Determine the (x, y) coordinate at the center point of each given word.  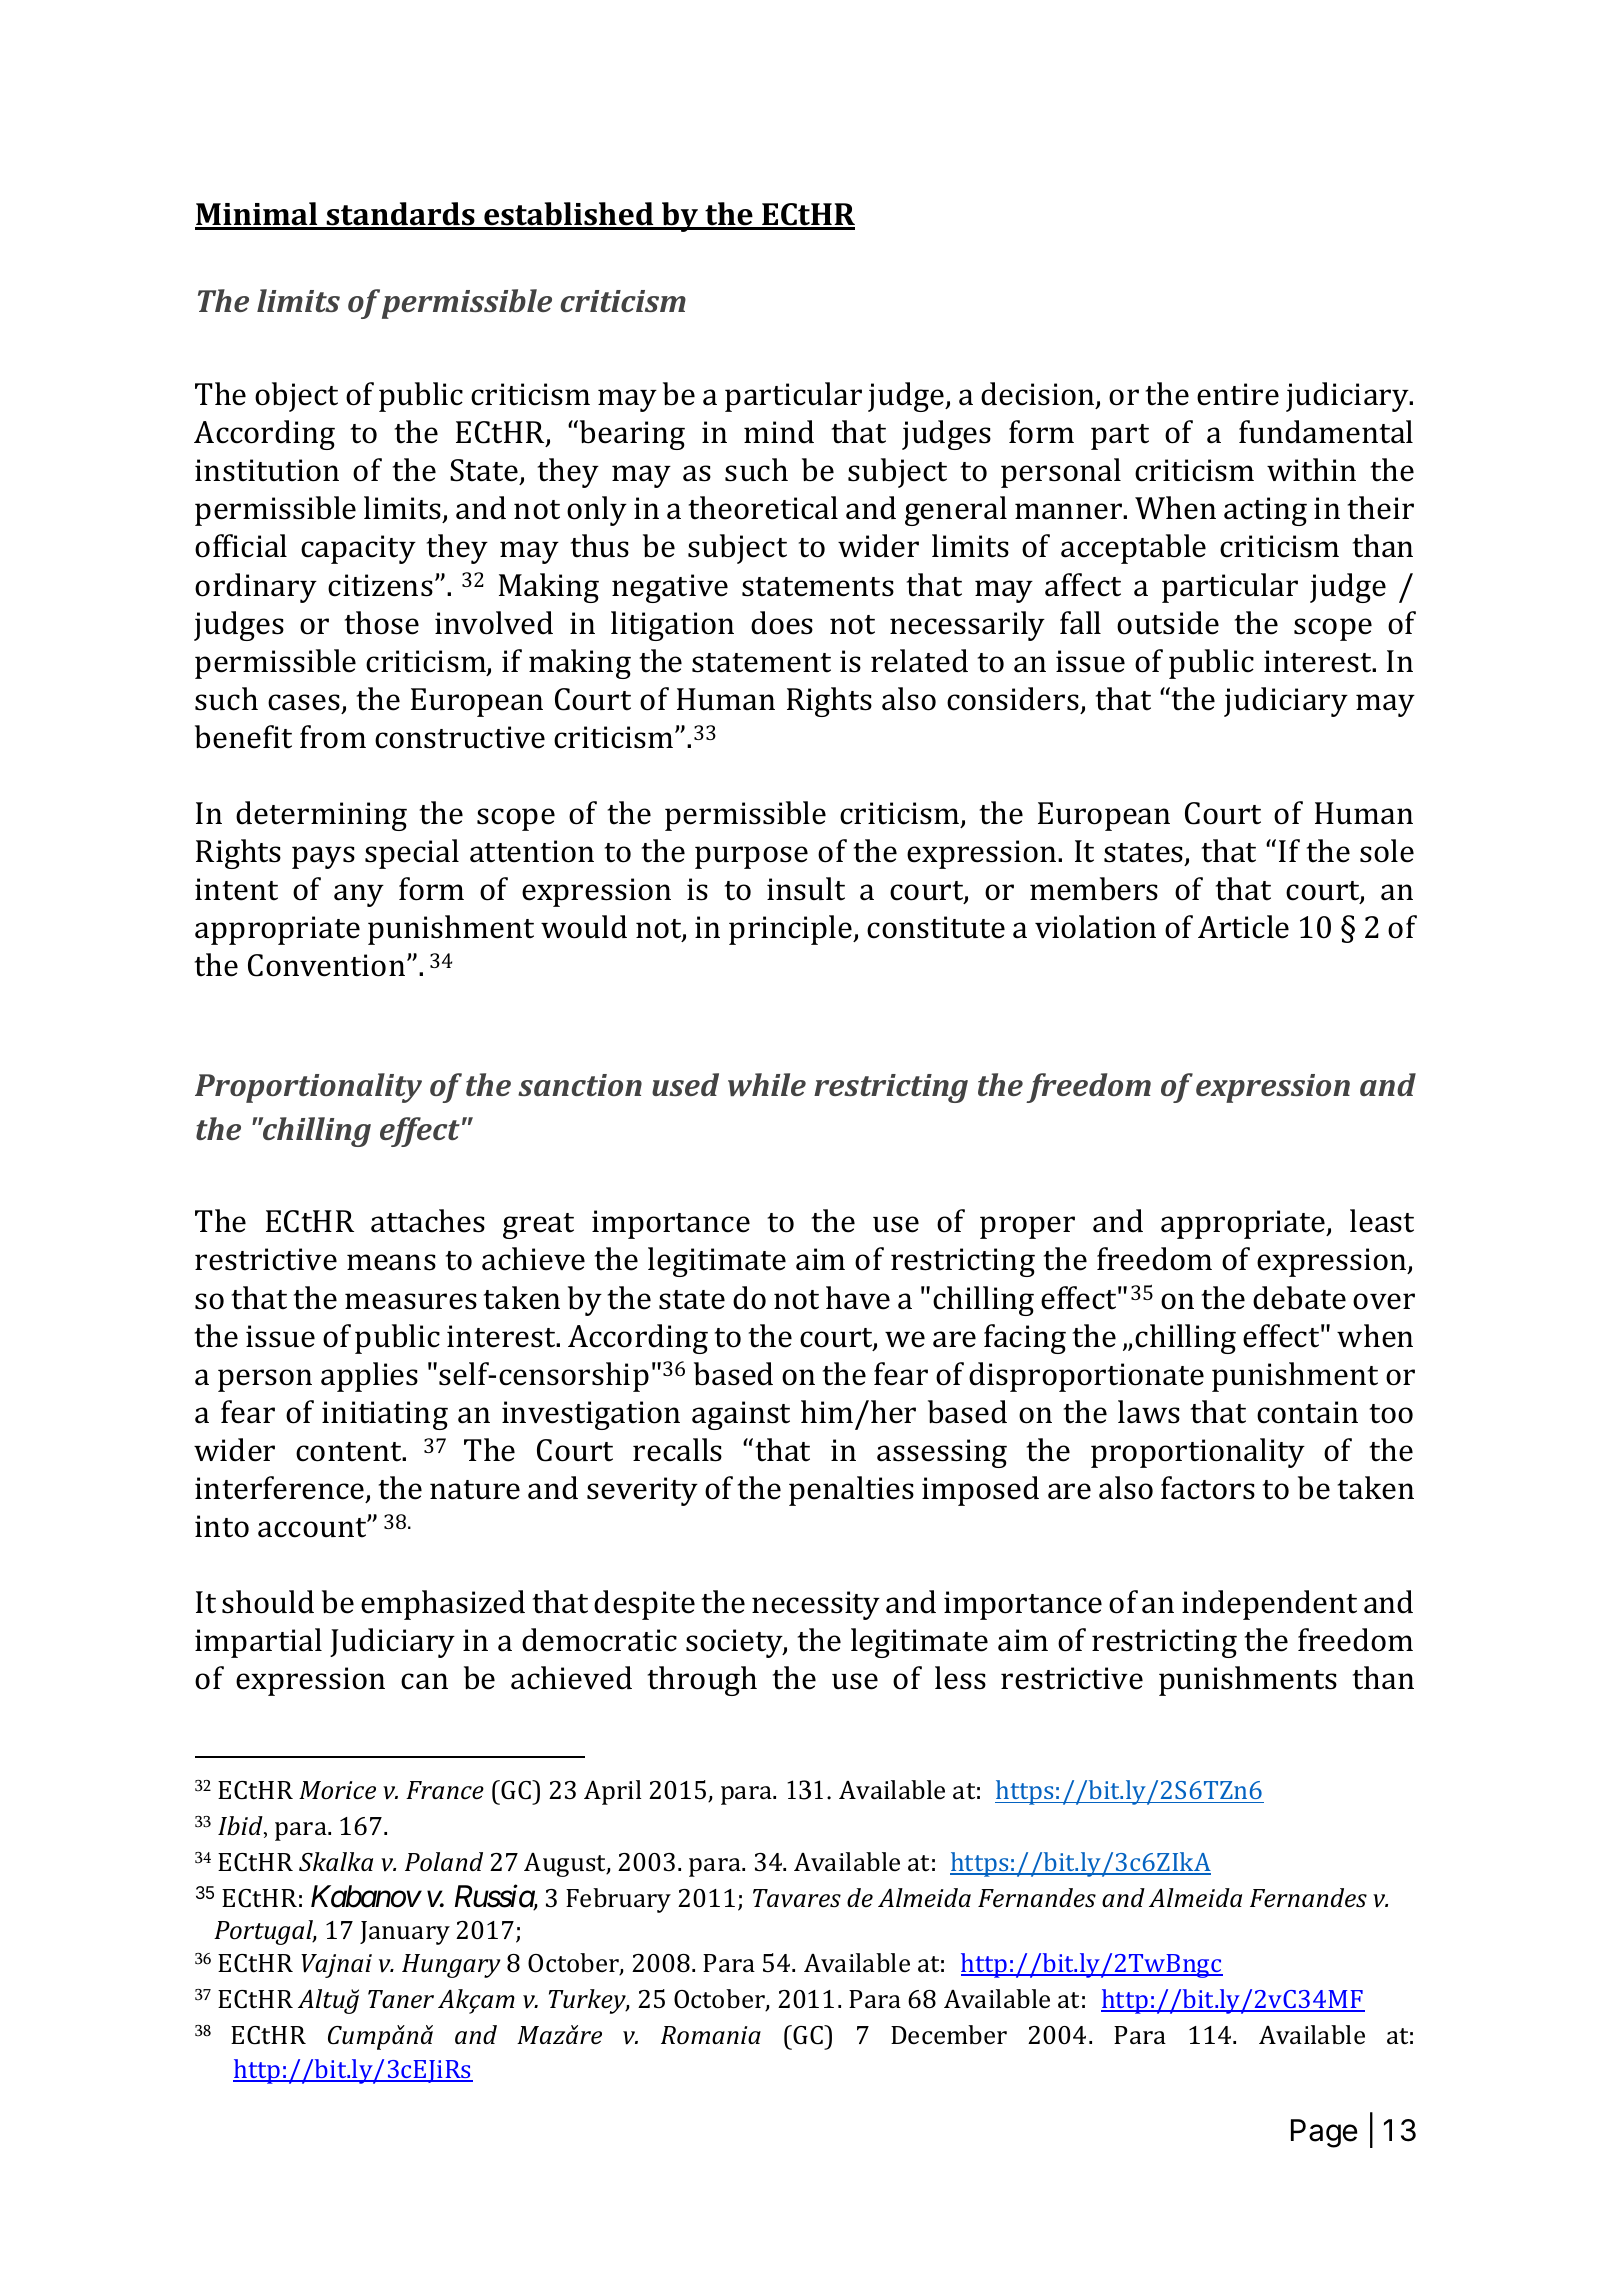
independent (1269, 1605)
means (391, 1262)
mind (779, 432)
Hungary (451, 1966)
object (296, 397)
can (424, 1681)
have (858, 1298)
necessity (816, 1605)
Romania (711, 2035)
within (1311, 470)
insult (806, 889)
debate (1299, 1298)
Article (1243, 927)
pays (323, 857)
